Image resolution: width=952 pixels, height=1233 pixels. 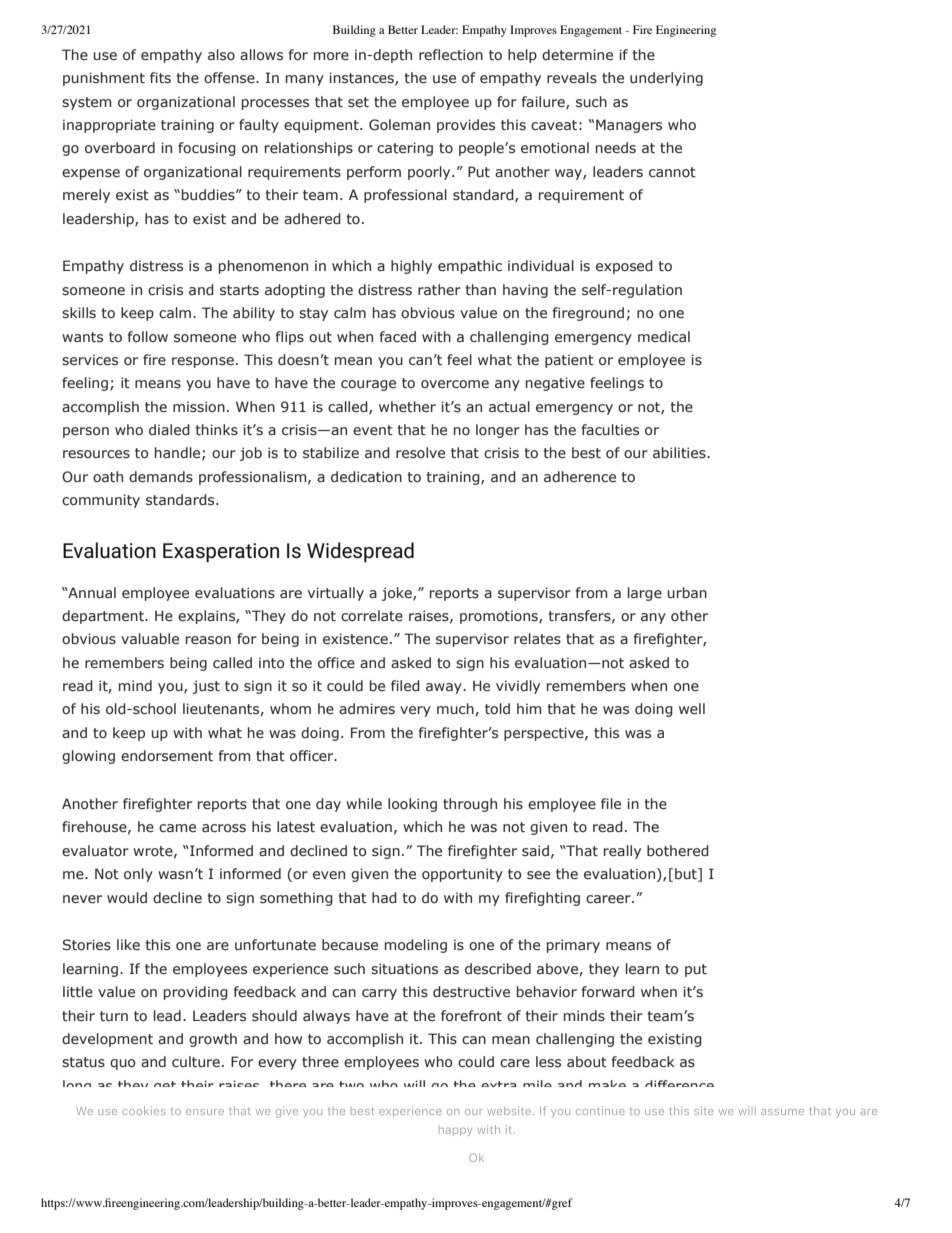 What do you see at coordinates (664, 336) in the image?
I see `medical` at bounding box center [664, 336].
